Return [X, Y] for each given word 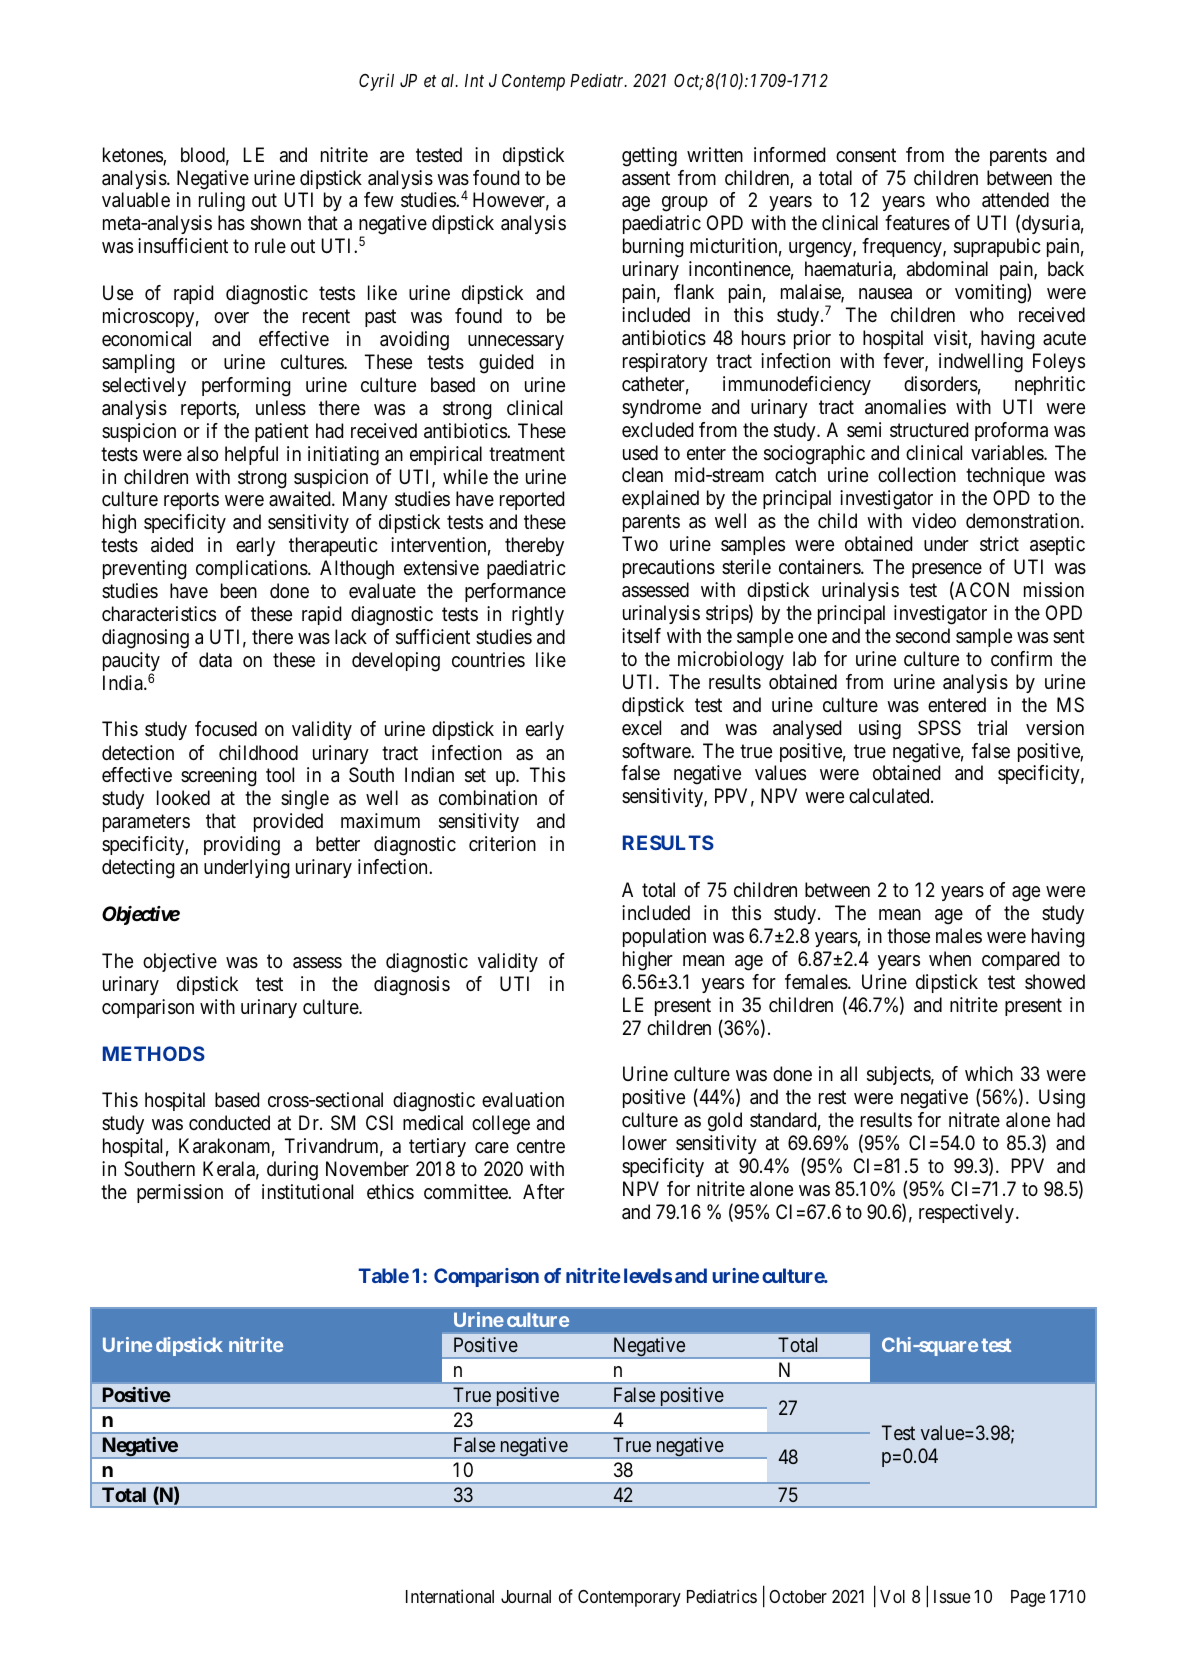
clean [642, 475]
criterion [502, 844]
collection [917, 474]
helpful [251, 455]
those [908, 936]
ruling [222, 202]
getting [649, 157]
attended [1015, 200]
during [292, 1171]
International [450, 1596]
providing [242, 846]
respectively [966, 1213]
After [544, 1191]
